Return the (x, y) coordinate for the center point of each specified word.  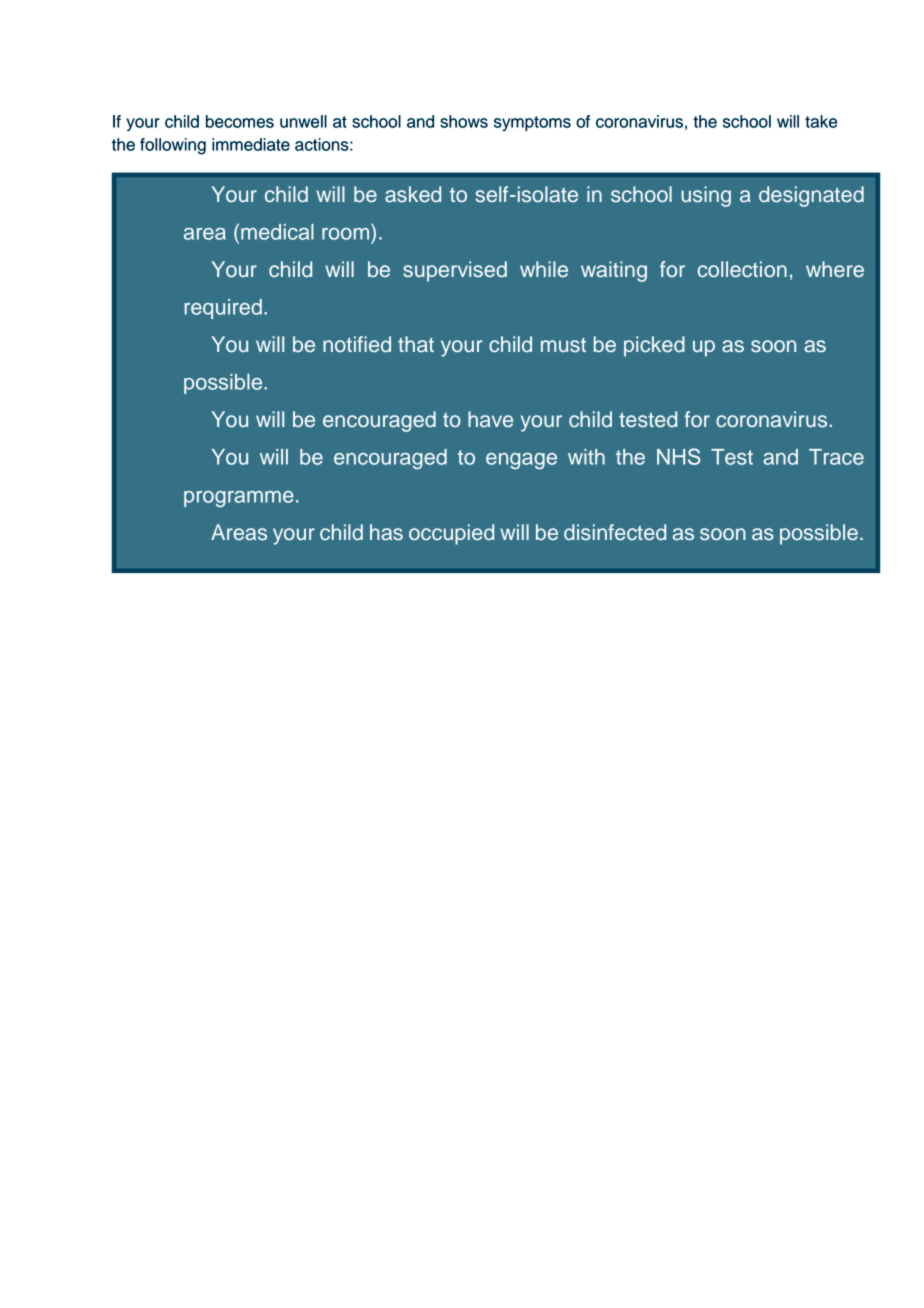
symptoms (532, 123)
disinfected (615, 532)
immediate (251, 144)
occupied (451, 534)
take (821, 121)
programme (239, 499)
